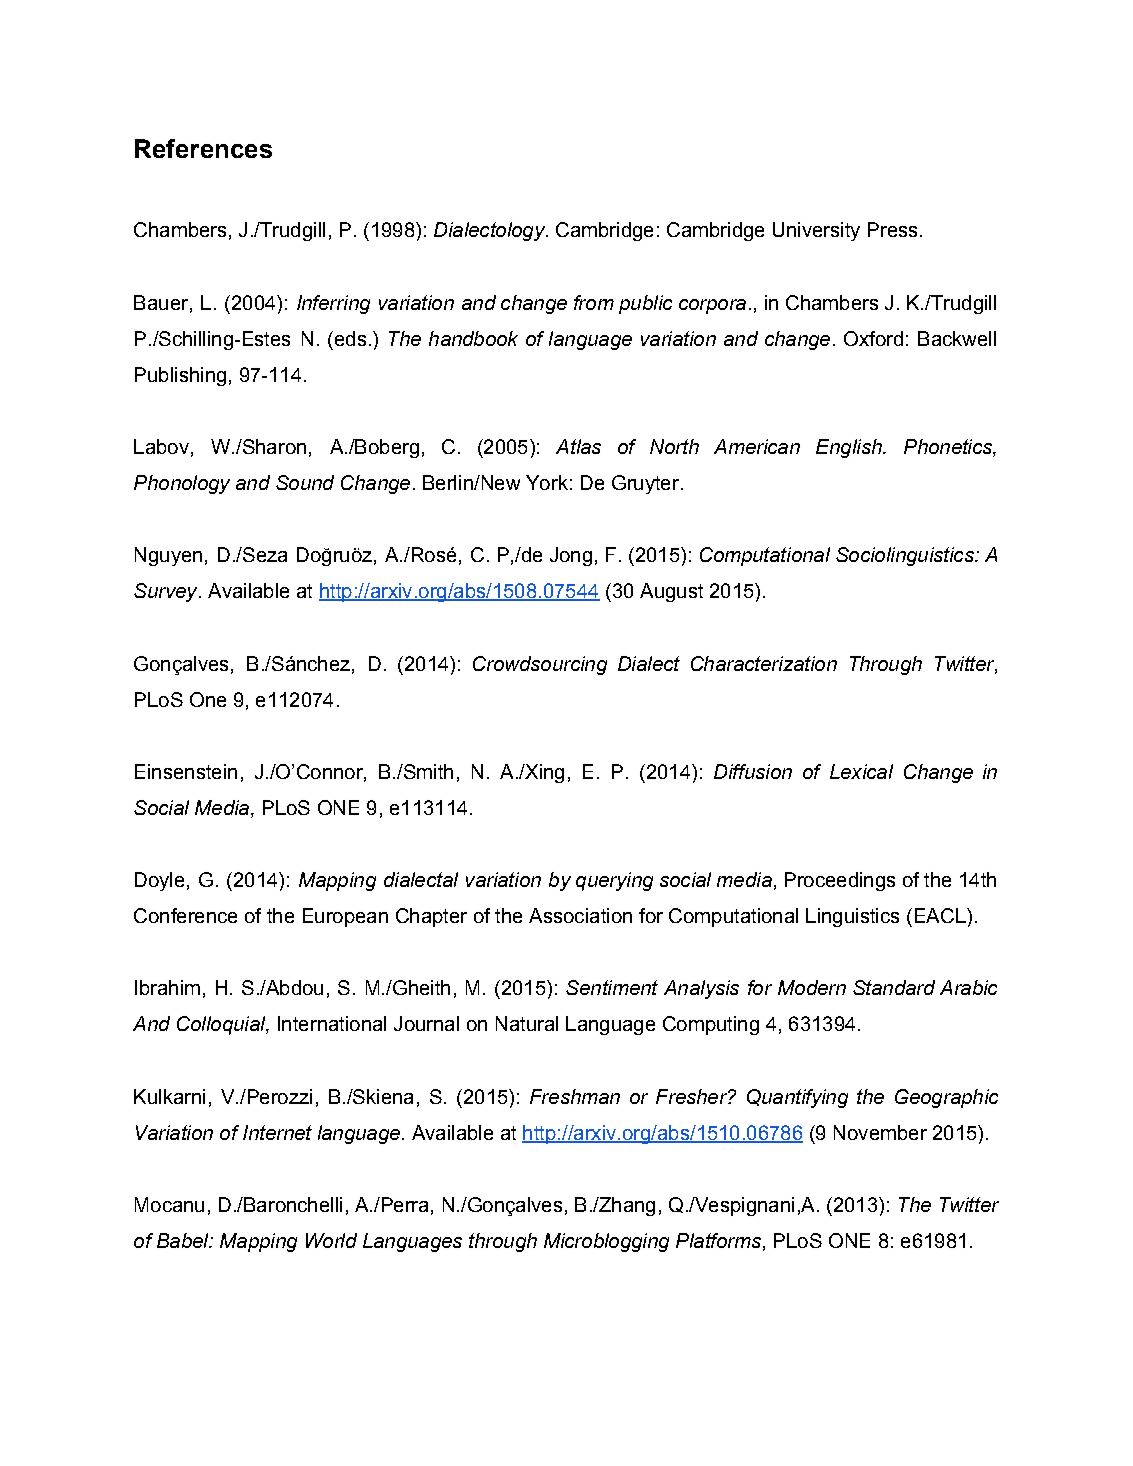  Describe the element at coordinates (203, 148) in the page. I see `References` at that location.
